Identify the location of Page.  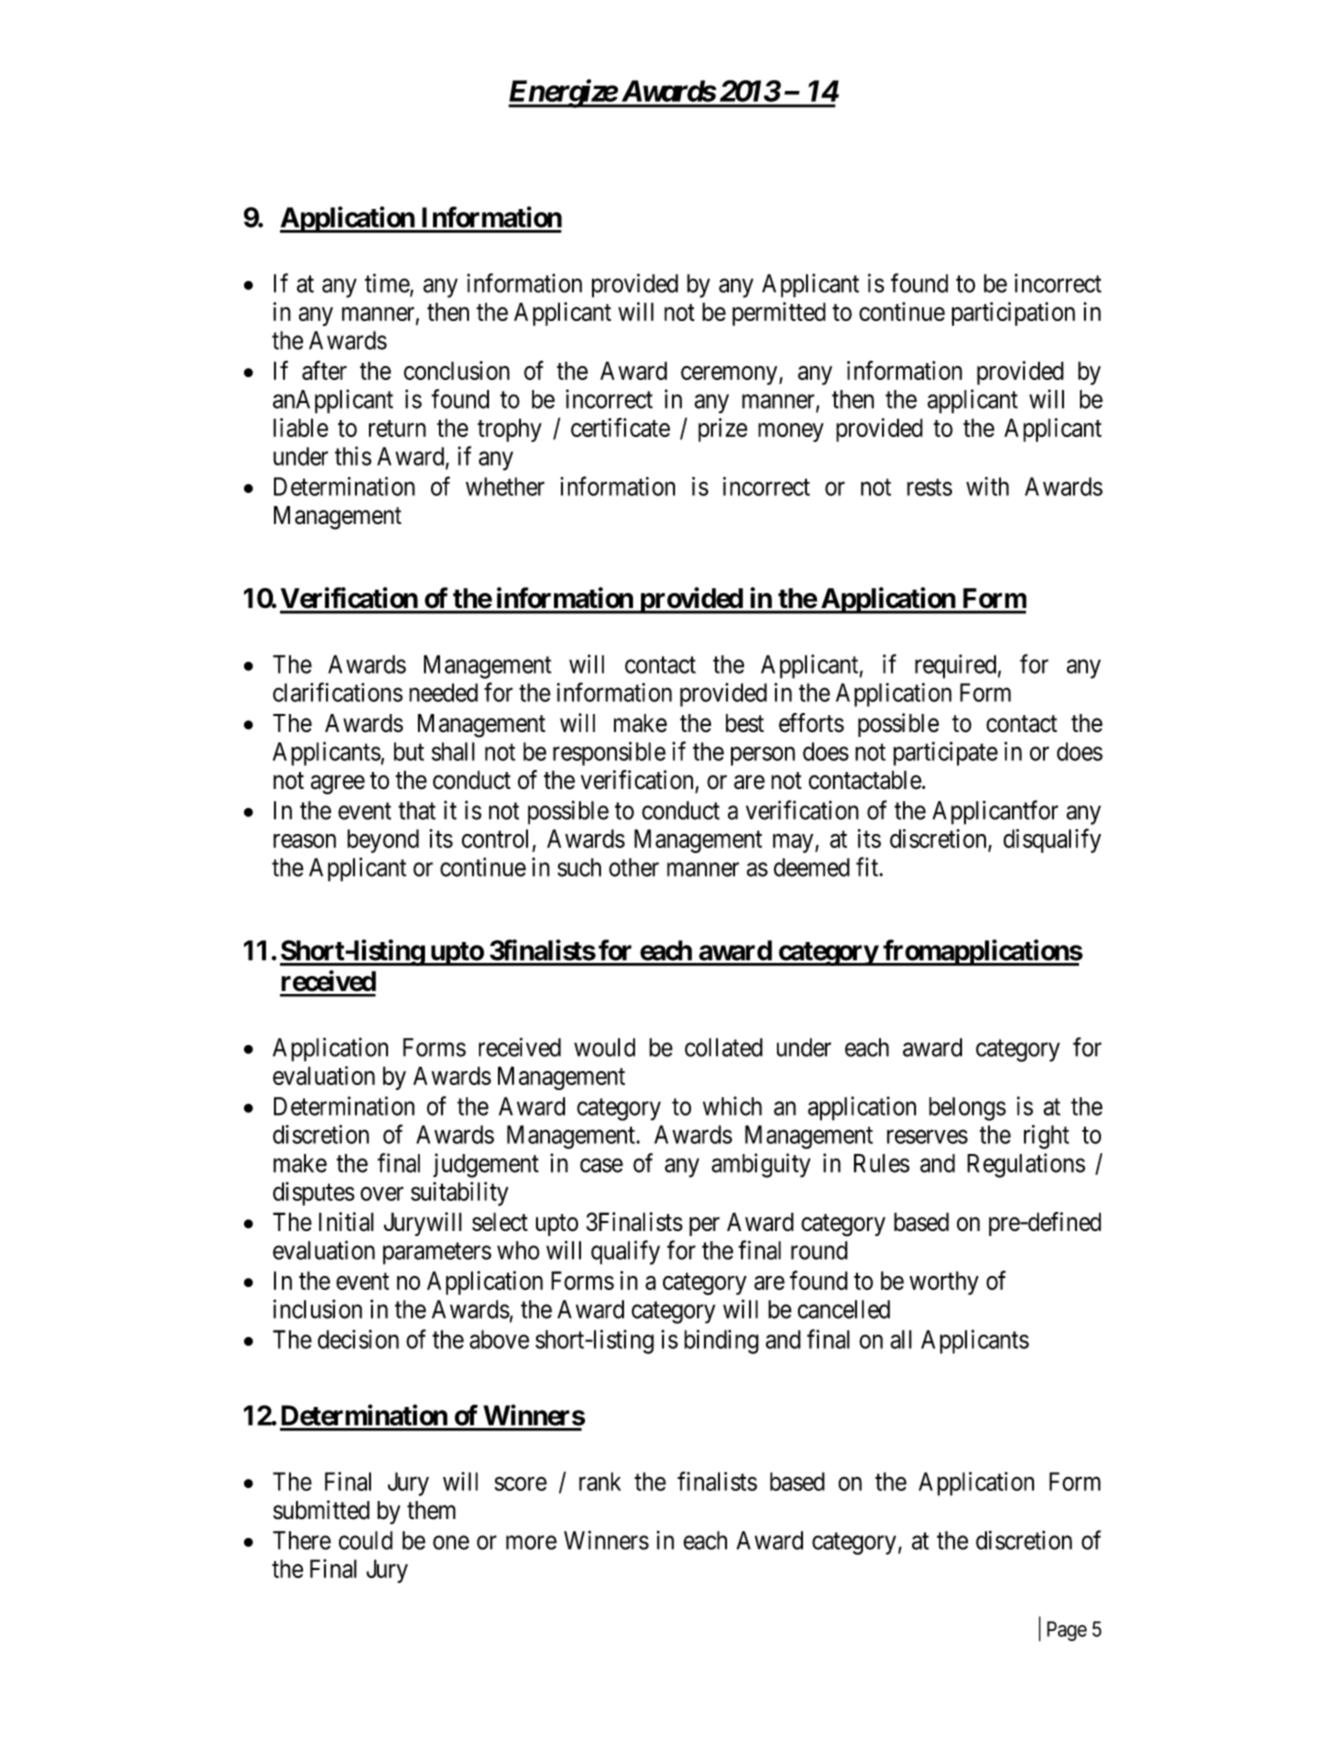
(1067, 1631).
